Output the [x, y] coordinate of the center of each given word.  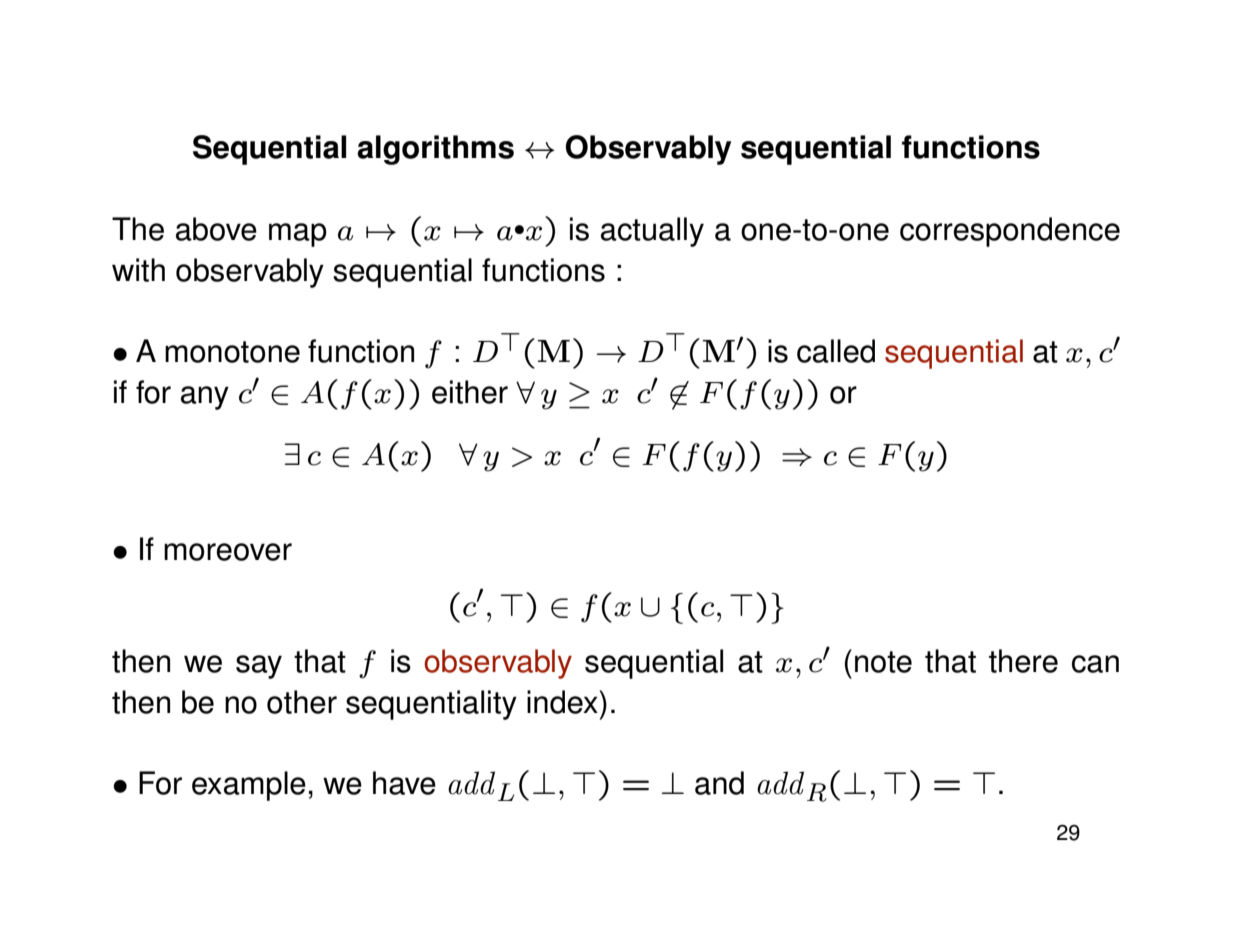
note [883, 662]
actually [652, 232]
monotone [232, 352]
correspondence [1010, 232]
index [563, 702]
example [249, 786]
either [470, 392]
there [1023, 661]
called [836, 351]
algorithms [435, 150]
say [259, 667]
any [205, 398]
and [719, 783]
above [216, 229]
